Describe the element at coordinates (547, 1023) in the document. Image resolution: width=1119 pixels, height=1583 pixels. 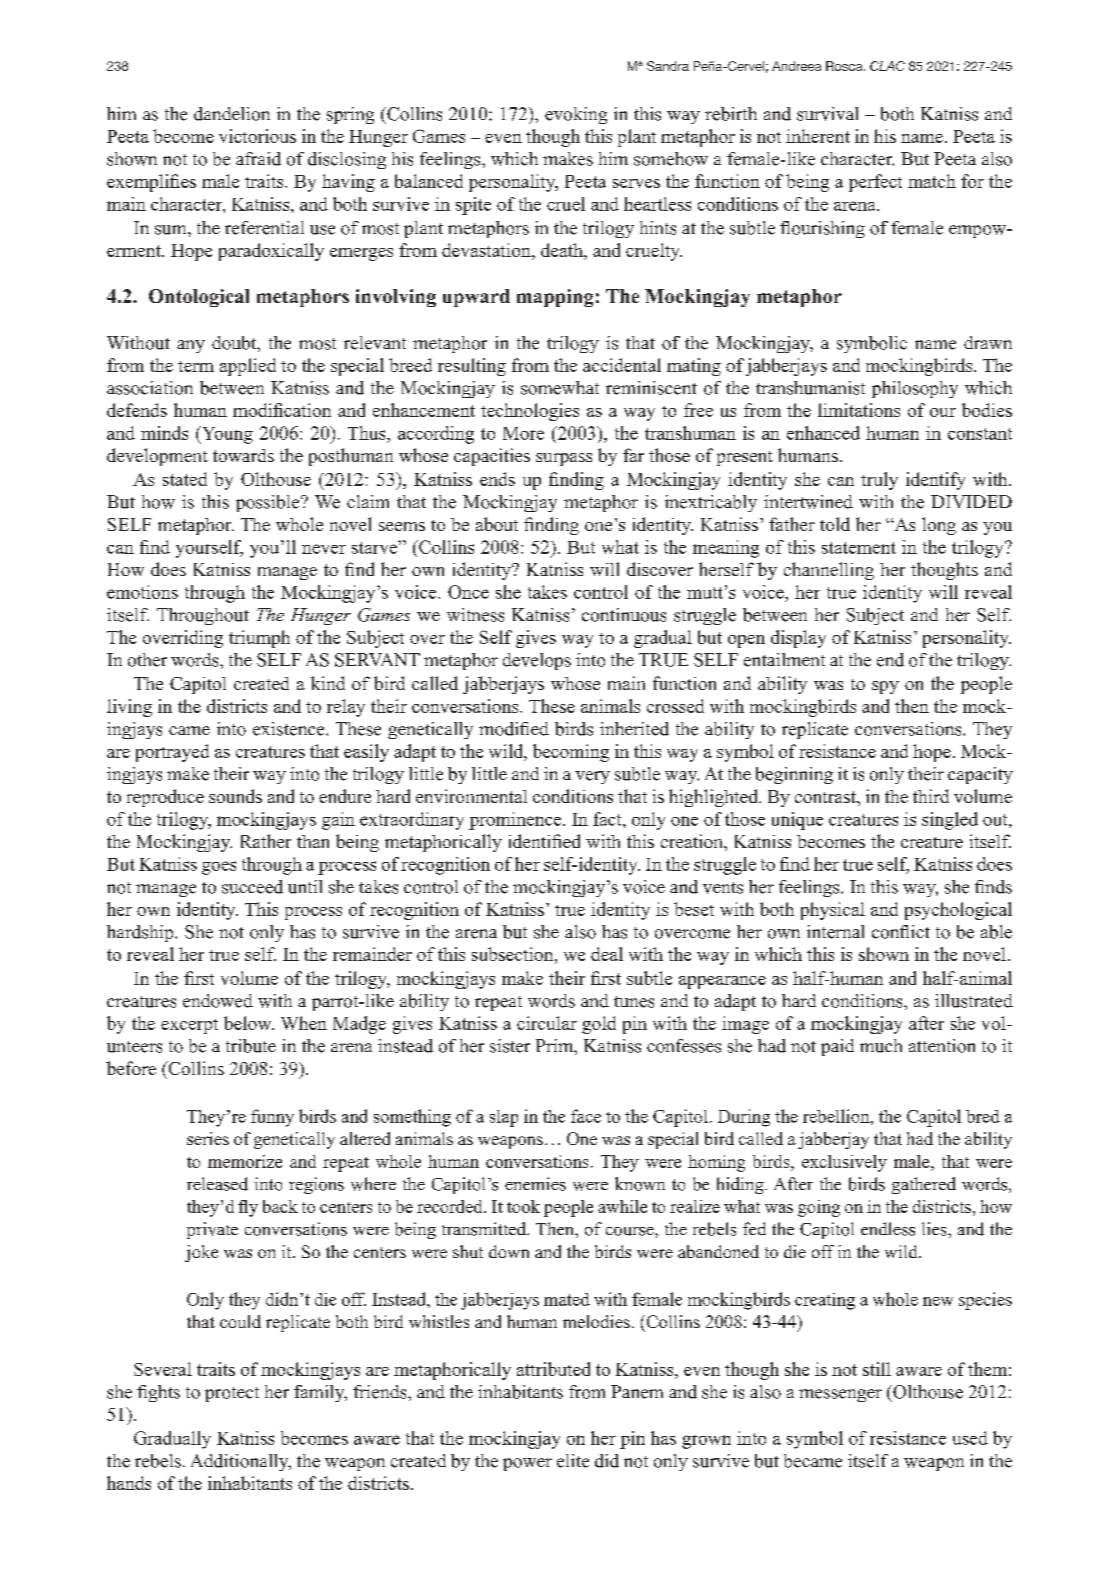
I see `circular` at that location.
